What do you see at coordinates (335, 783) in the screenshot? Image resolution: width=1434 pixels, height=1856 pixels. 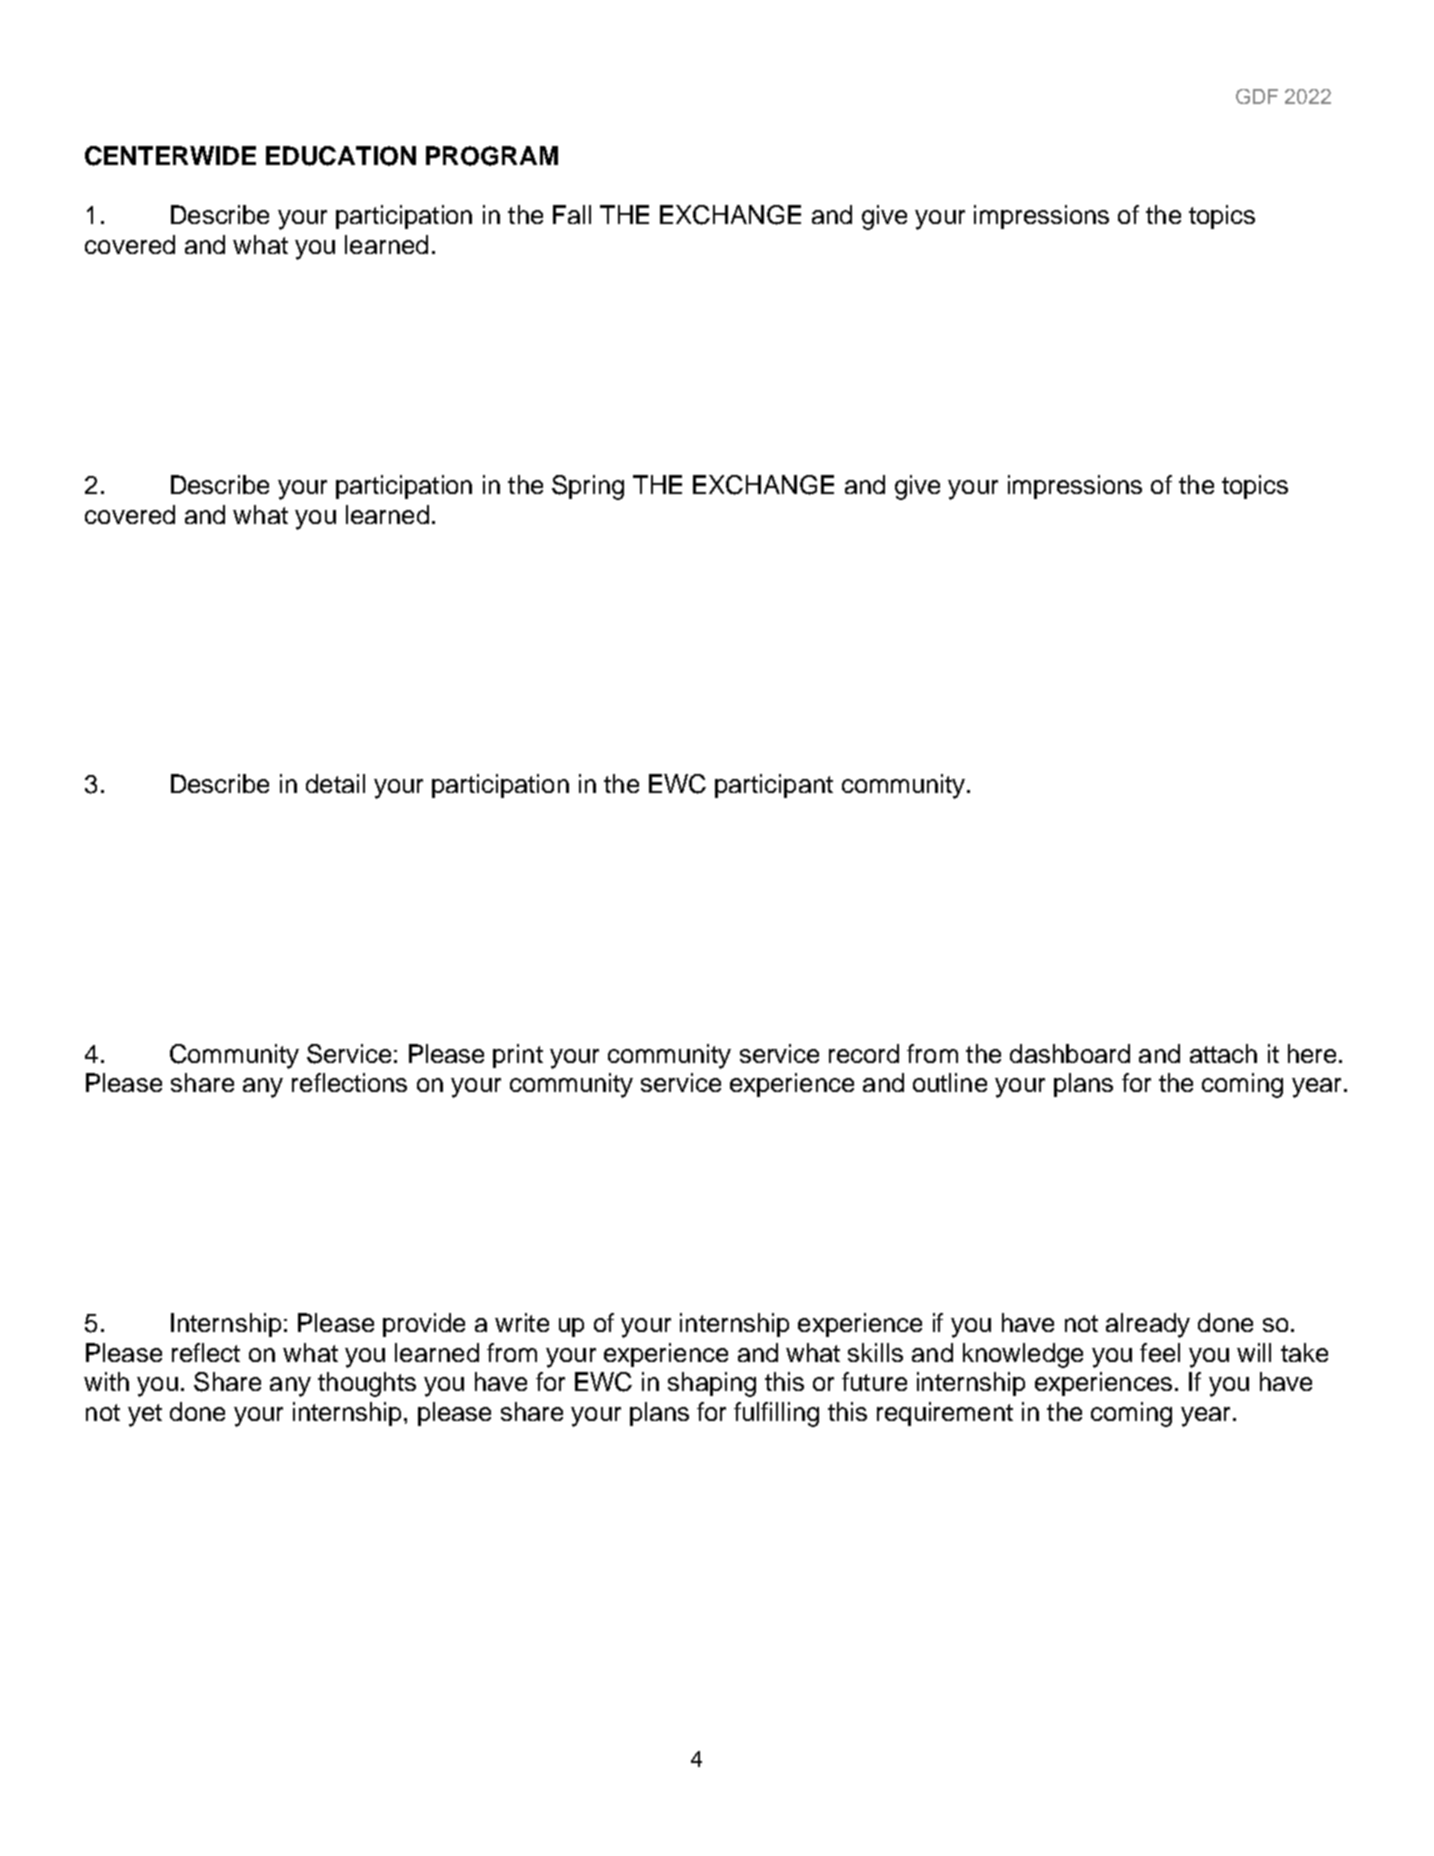 I see `detail` at bounding box center [335, 783].
